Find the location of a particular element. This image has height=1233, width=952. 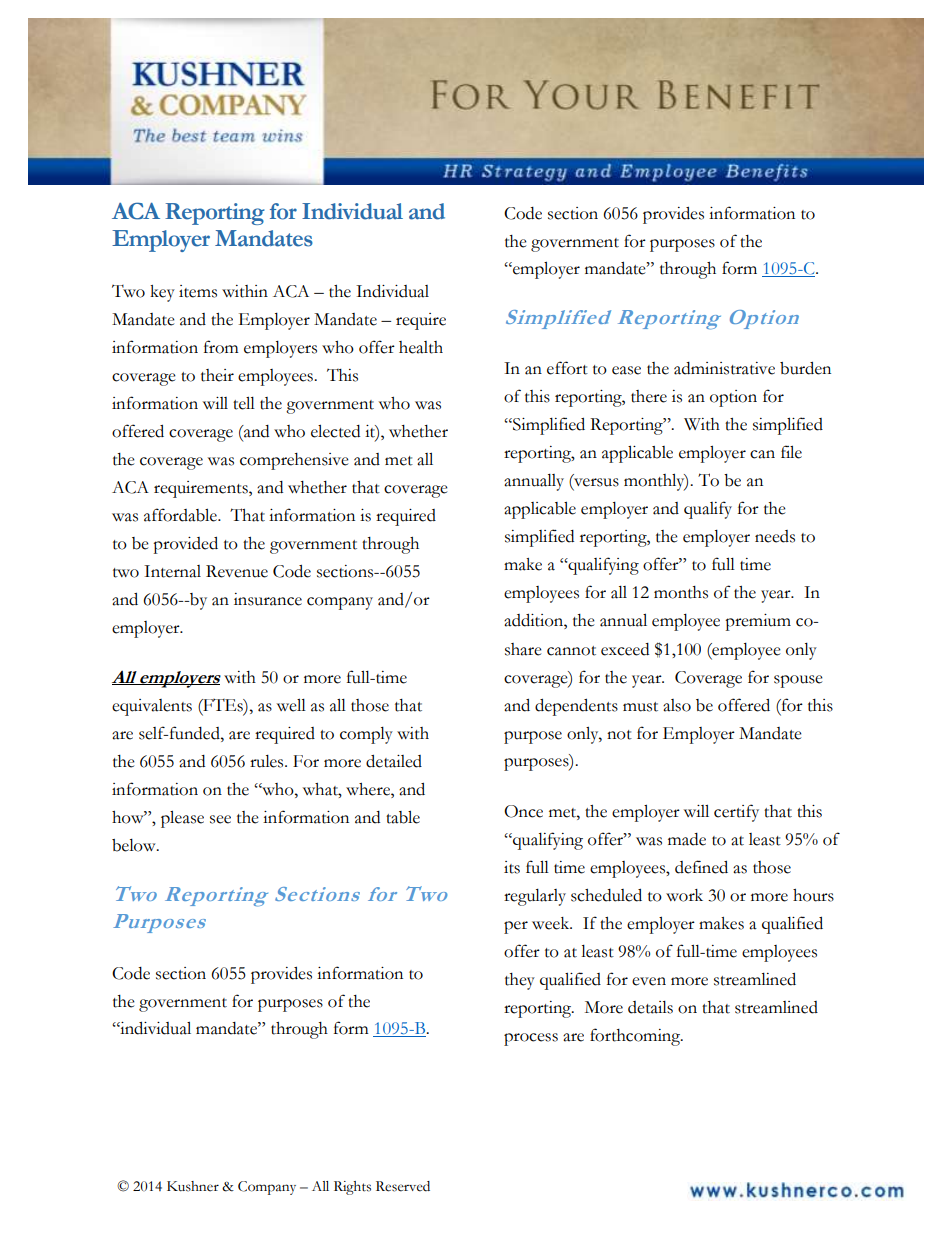

Kushner is located at coordinates (193, 1186).
